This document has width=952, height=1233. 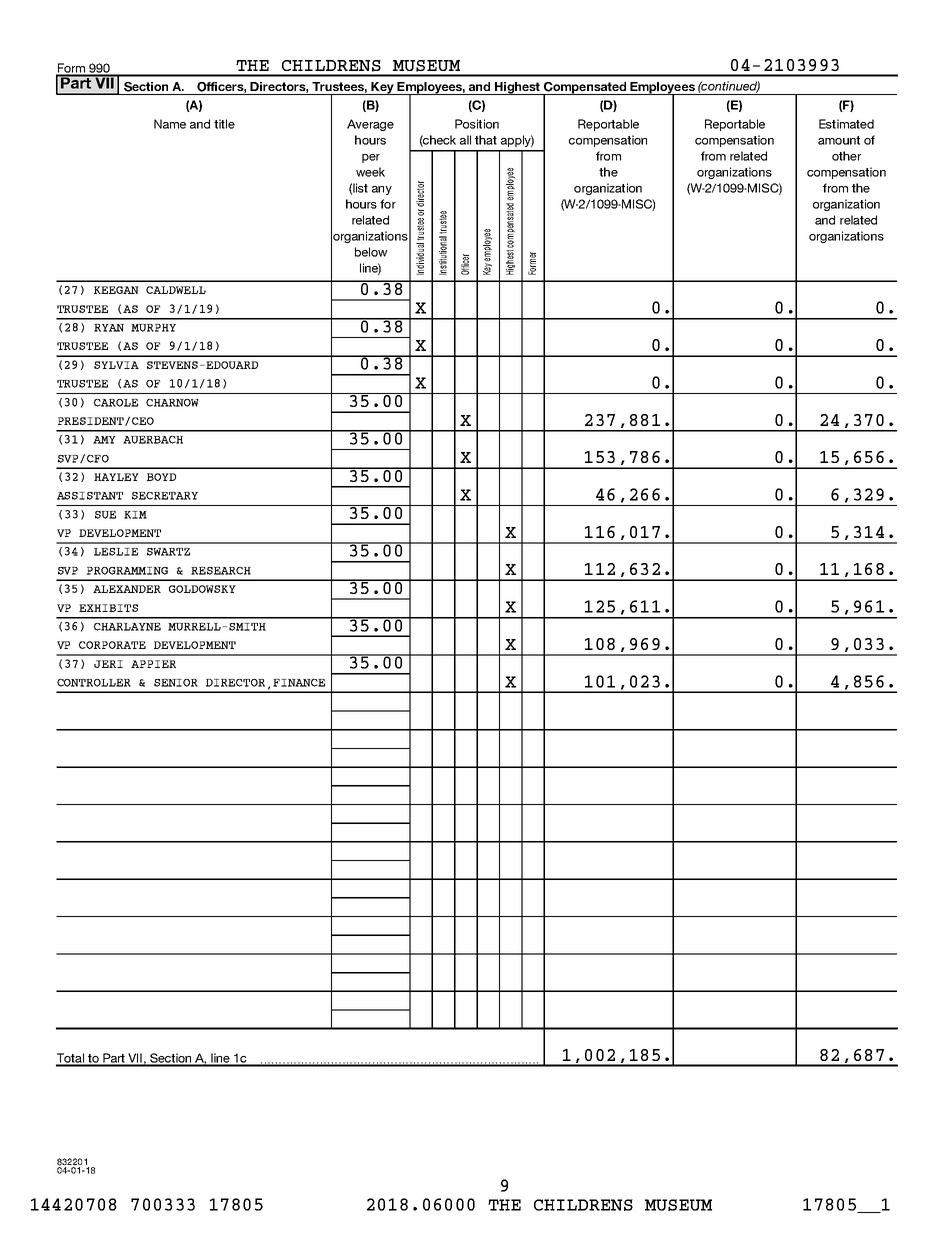 I want to click on AUERBACH, so click(x=153, y=440).
